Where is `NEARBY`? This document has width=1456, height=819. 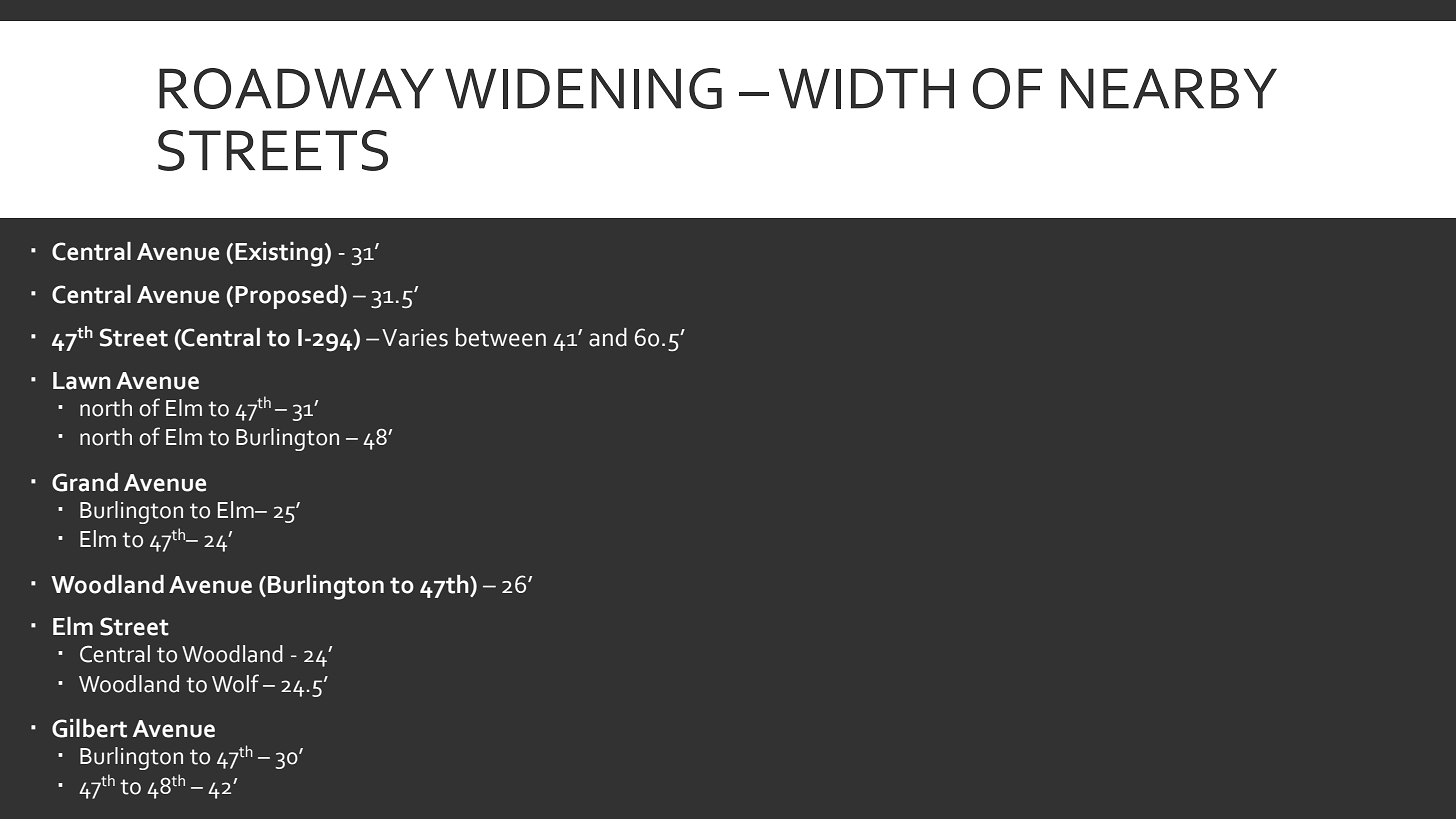 NEARBY is located at coordinates (1169, 88).
